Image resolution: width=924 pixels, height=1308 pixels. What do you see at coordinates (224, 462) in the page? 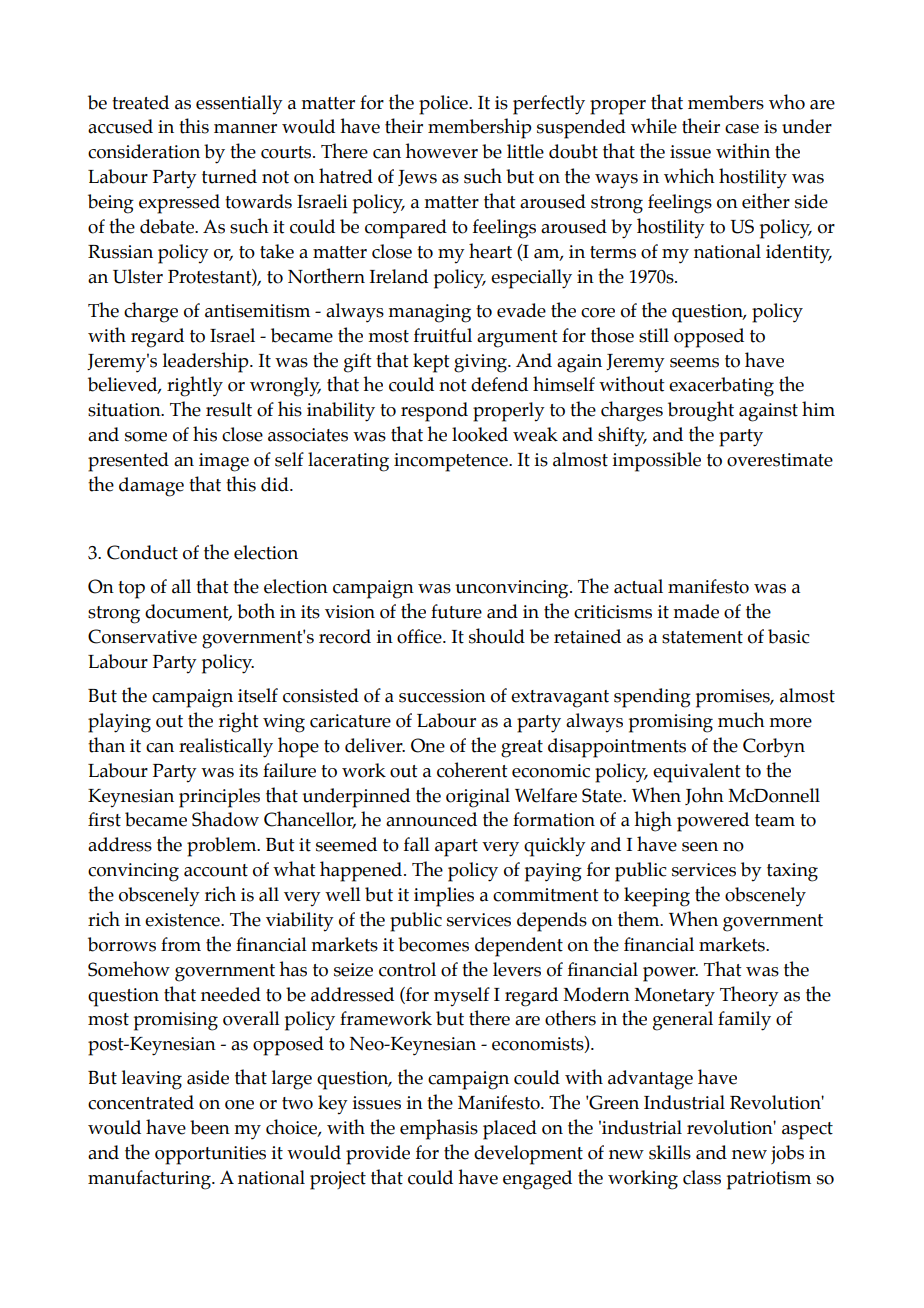
I see `image` at bounding box center [224, 462].
